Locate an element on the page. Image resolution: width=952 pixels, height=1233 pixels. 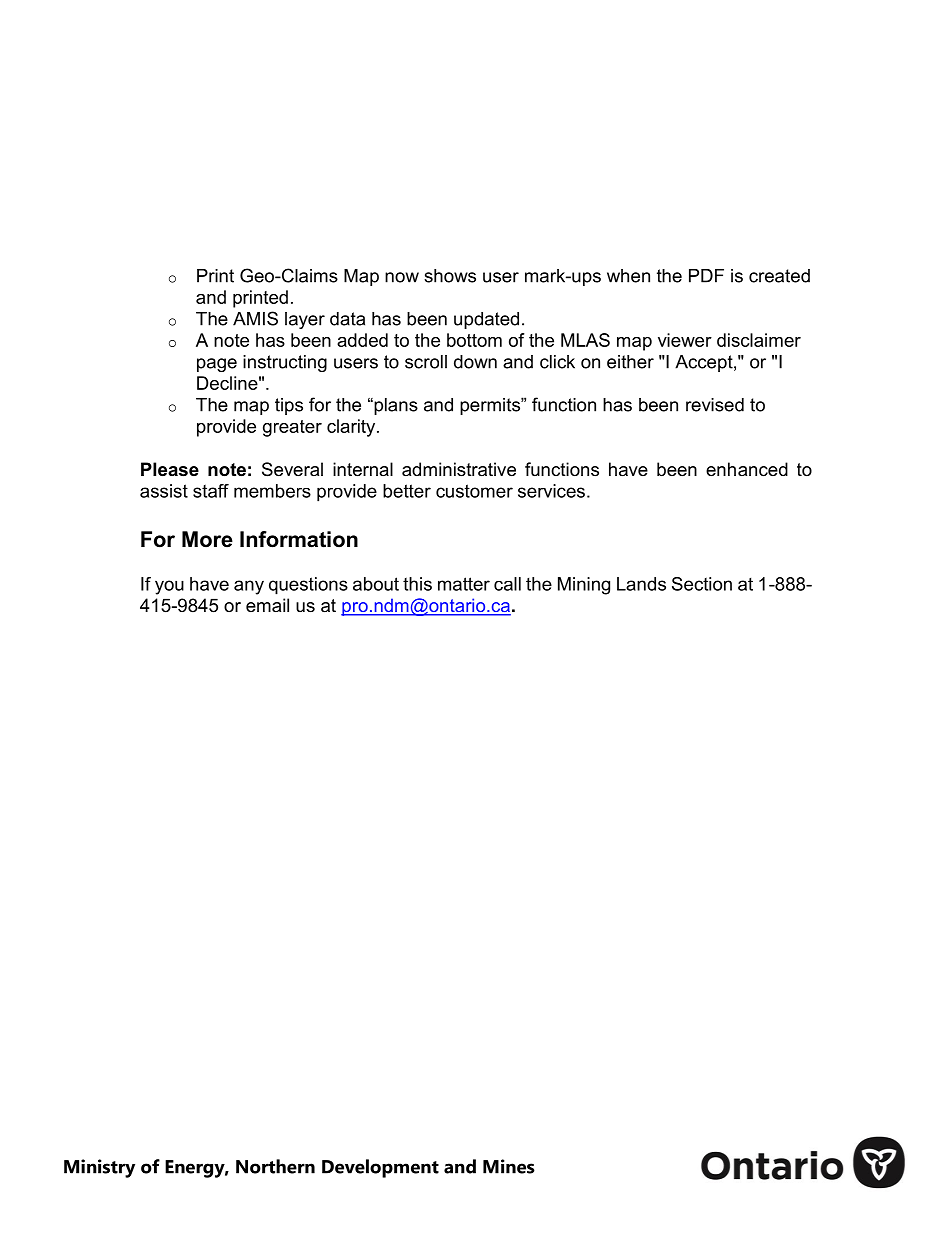
better is located at coordinates (407, 491).
